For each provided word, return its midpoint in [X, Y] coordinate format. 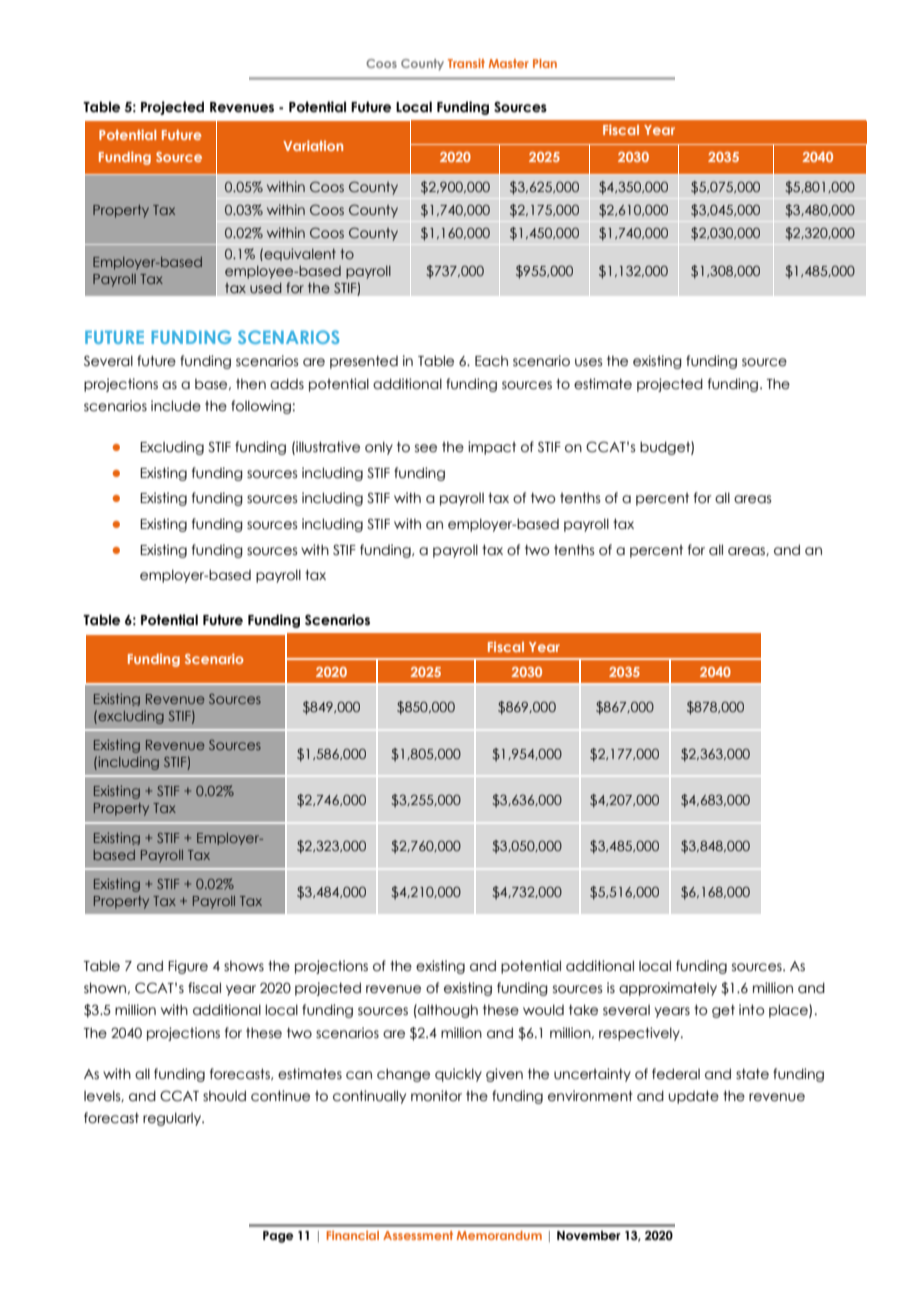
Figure [188, 967]
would [543, 1010]
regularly [173, 1119]
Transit [466, 63]
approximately [668, 989]
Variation [313, 145]
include [176, 406]
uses [588, 362]
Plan [545, 63]
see [426, 448]
